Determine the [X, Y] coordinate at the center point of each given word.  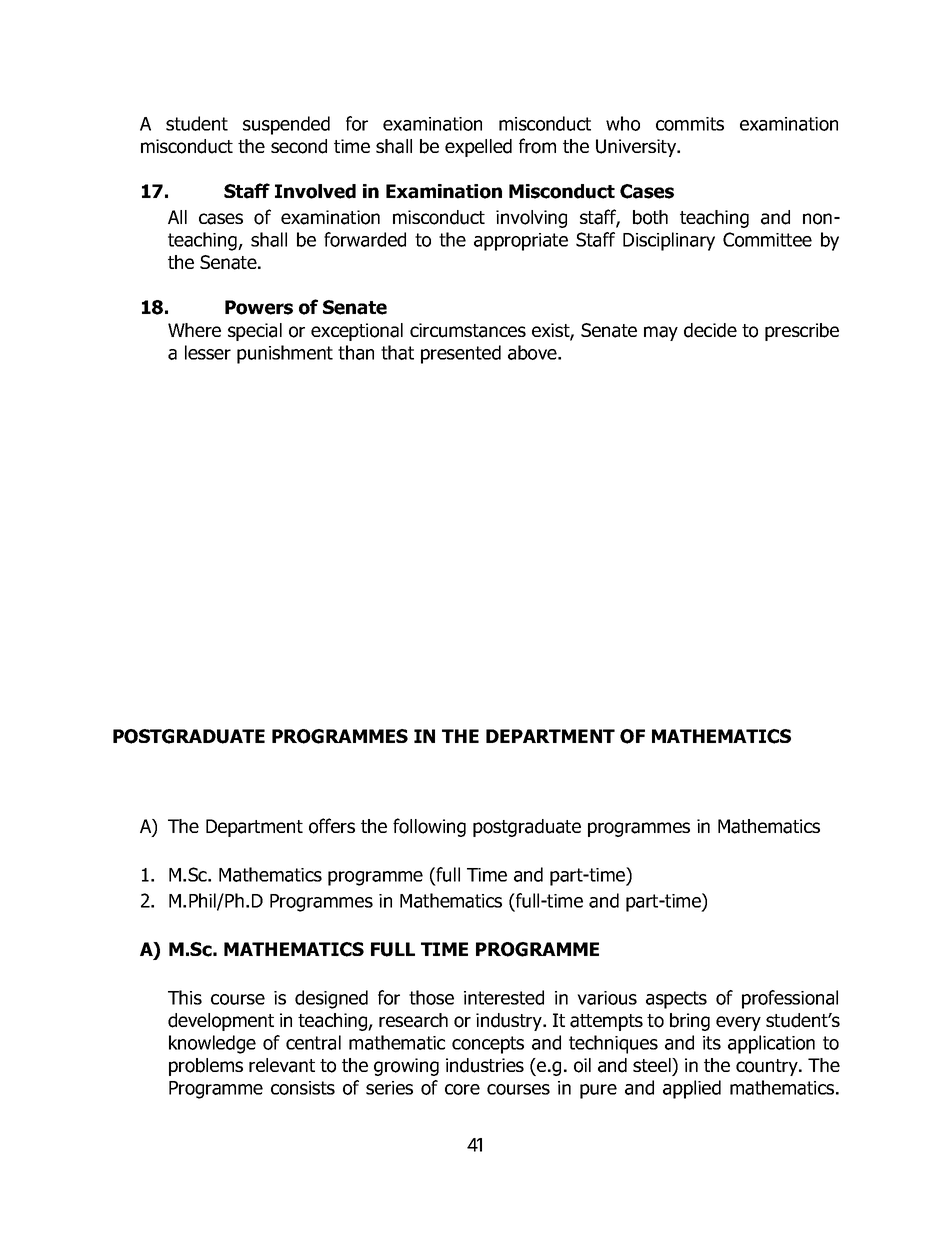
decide [710, 330]
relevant [282, 1065]
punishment [285, 354]
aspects [676, 1000]
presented [461, 354]
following [429, 827]
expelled [478, 148]
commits [690, 124]
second [299, 146]
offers [332, 826]
